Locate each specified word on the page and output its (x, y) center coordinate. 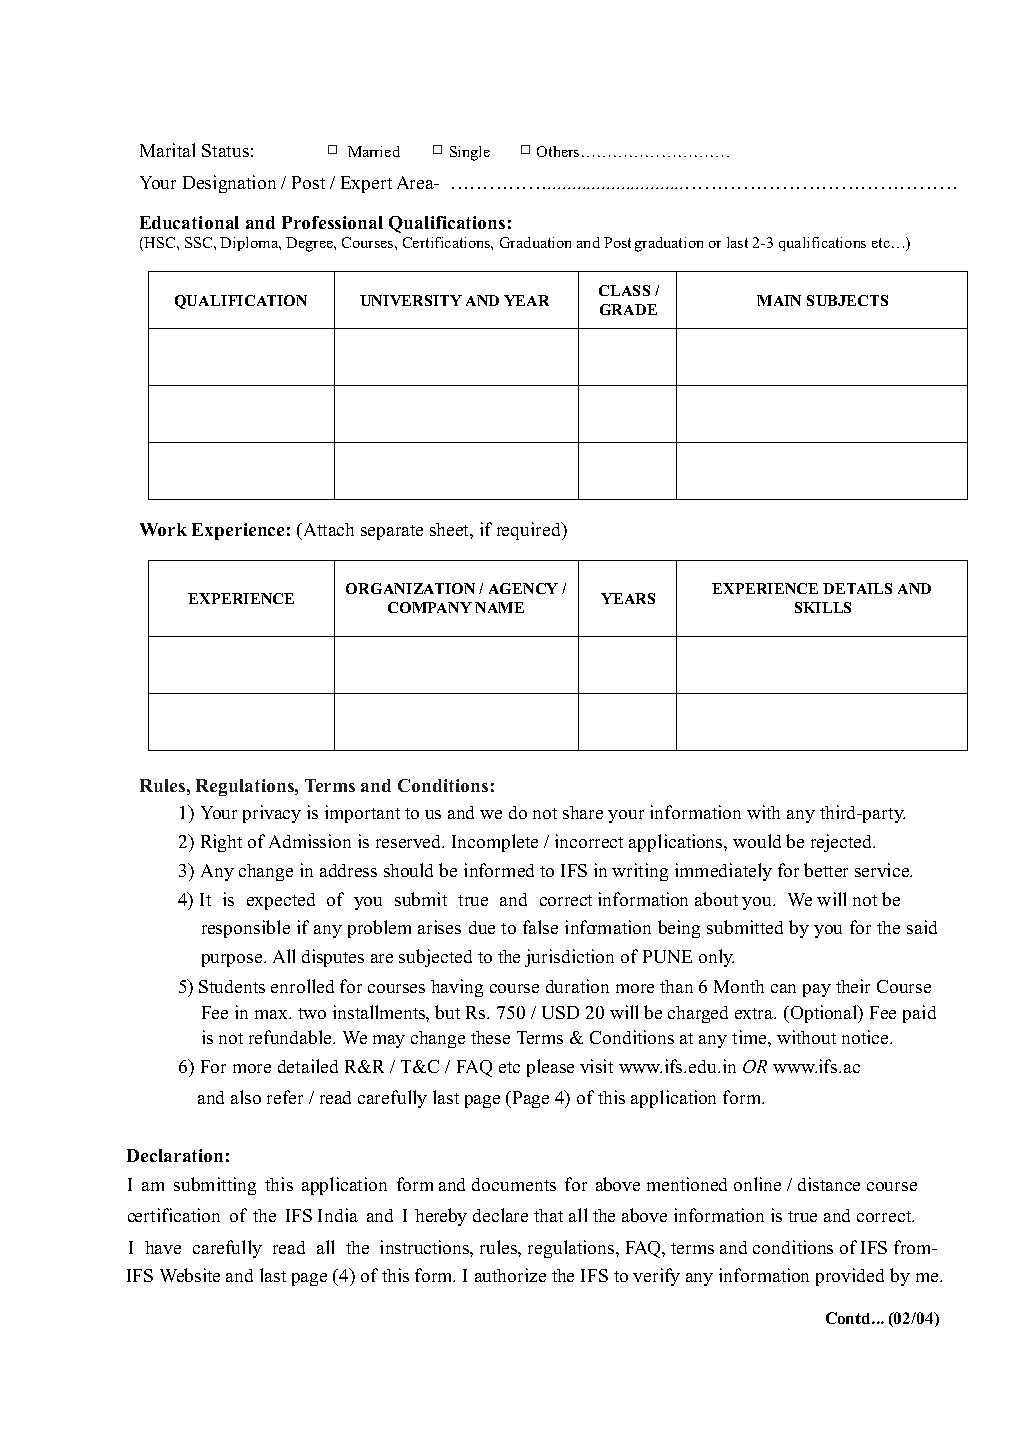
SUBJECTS (847, 300)
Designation (229, 184)
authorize (510, 1275)
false (540, 927)
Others (558, 151)
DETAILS (857, 588)
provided (850, 1277)
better (826, 870)
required (530, 531)
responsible (246, 929)
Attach (327, 531)
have (163, 1247)
